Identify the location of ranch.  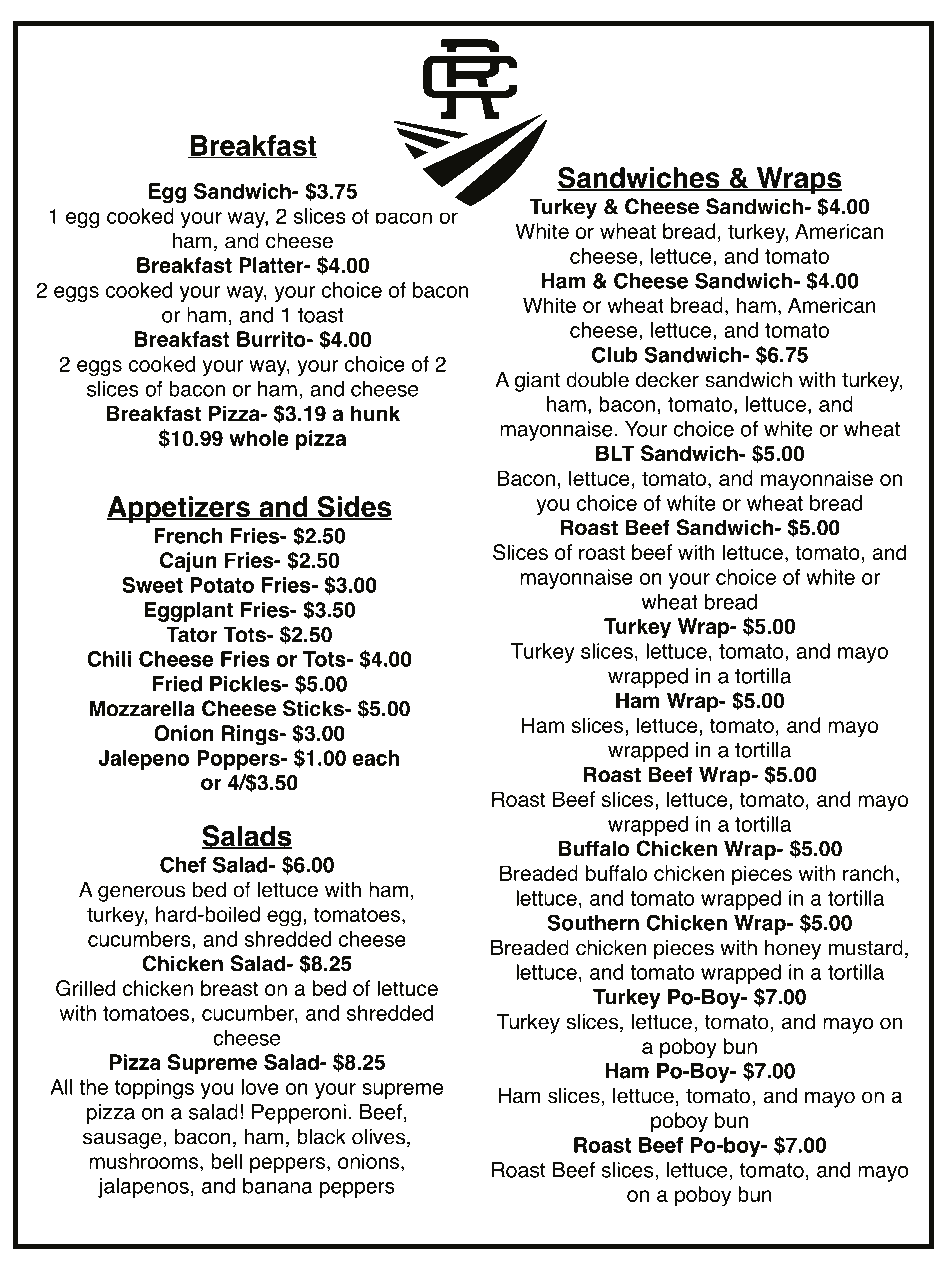
(868, 873).
